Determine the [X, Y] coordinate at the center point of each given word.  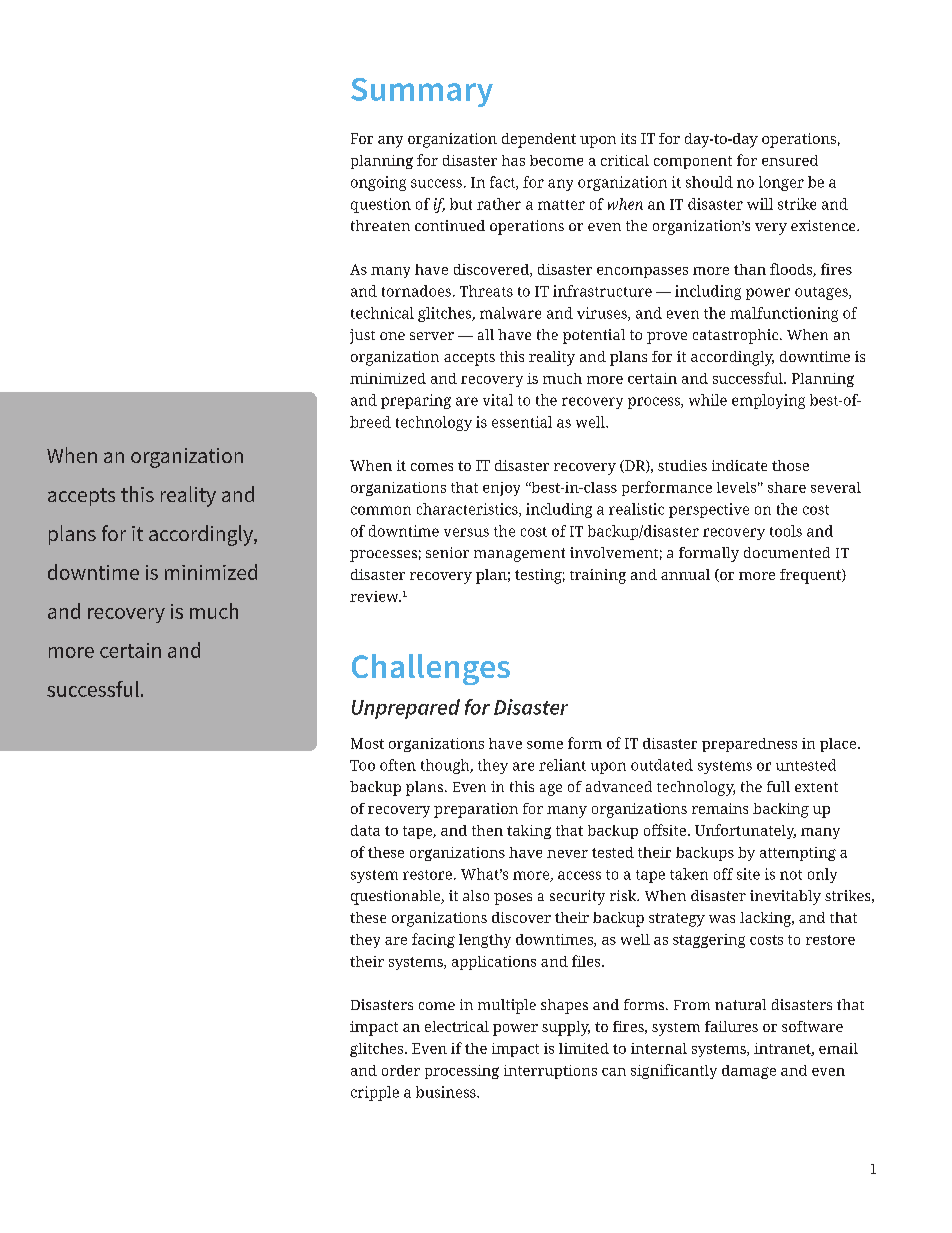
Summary [422, 92]
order [401, 1070]
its [628, 138]
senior [447, 552]
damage [749, 1072]
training [598, 576]
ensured [790, 160]
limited [584, 1048]
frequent [811, 576]
